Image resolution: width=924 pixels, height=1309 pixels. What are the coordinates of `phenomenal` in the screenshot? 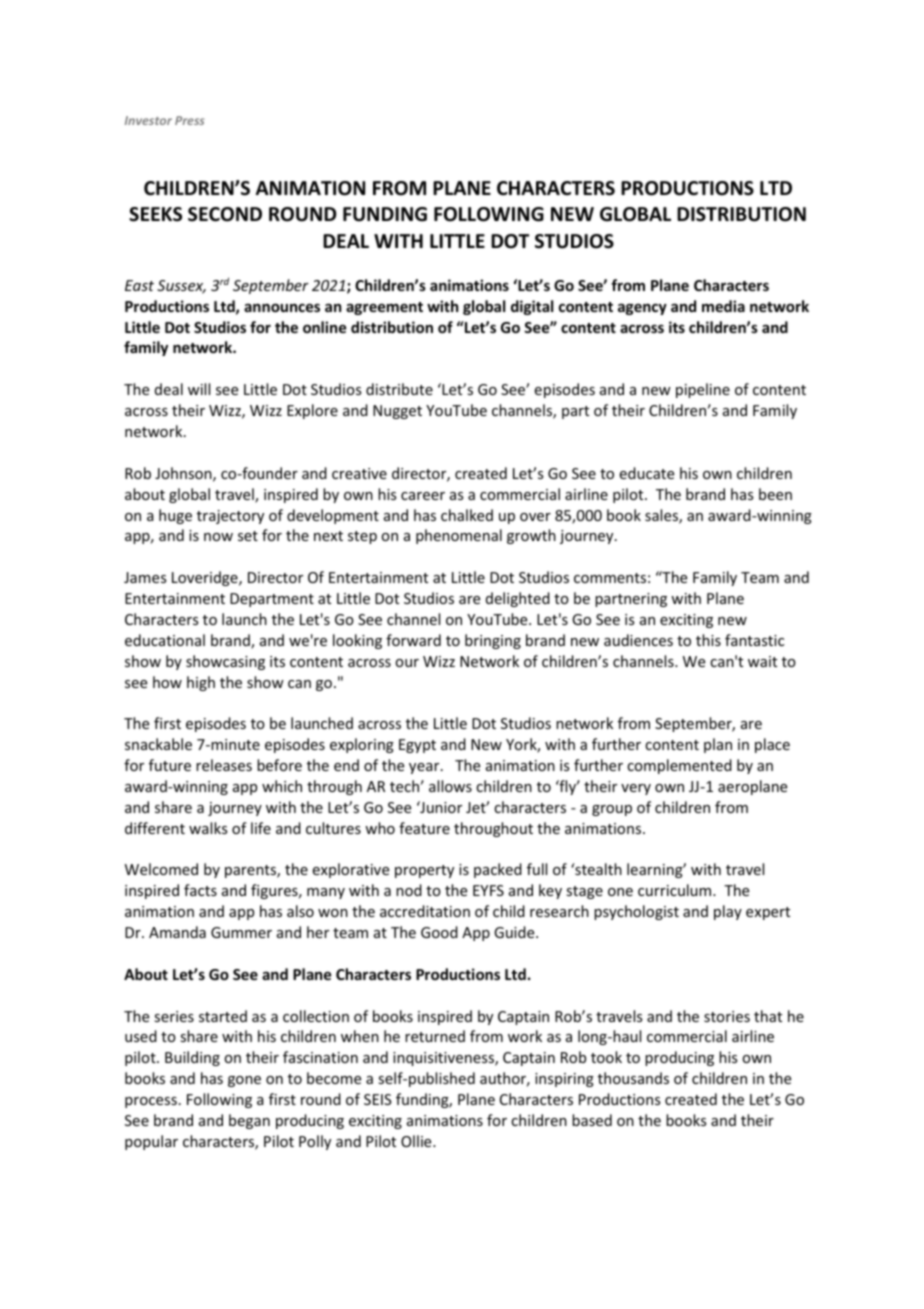 It's located at (459, 536).
